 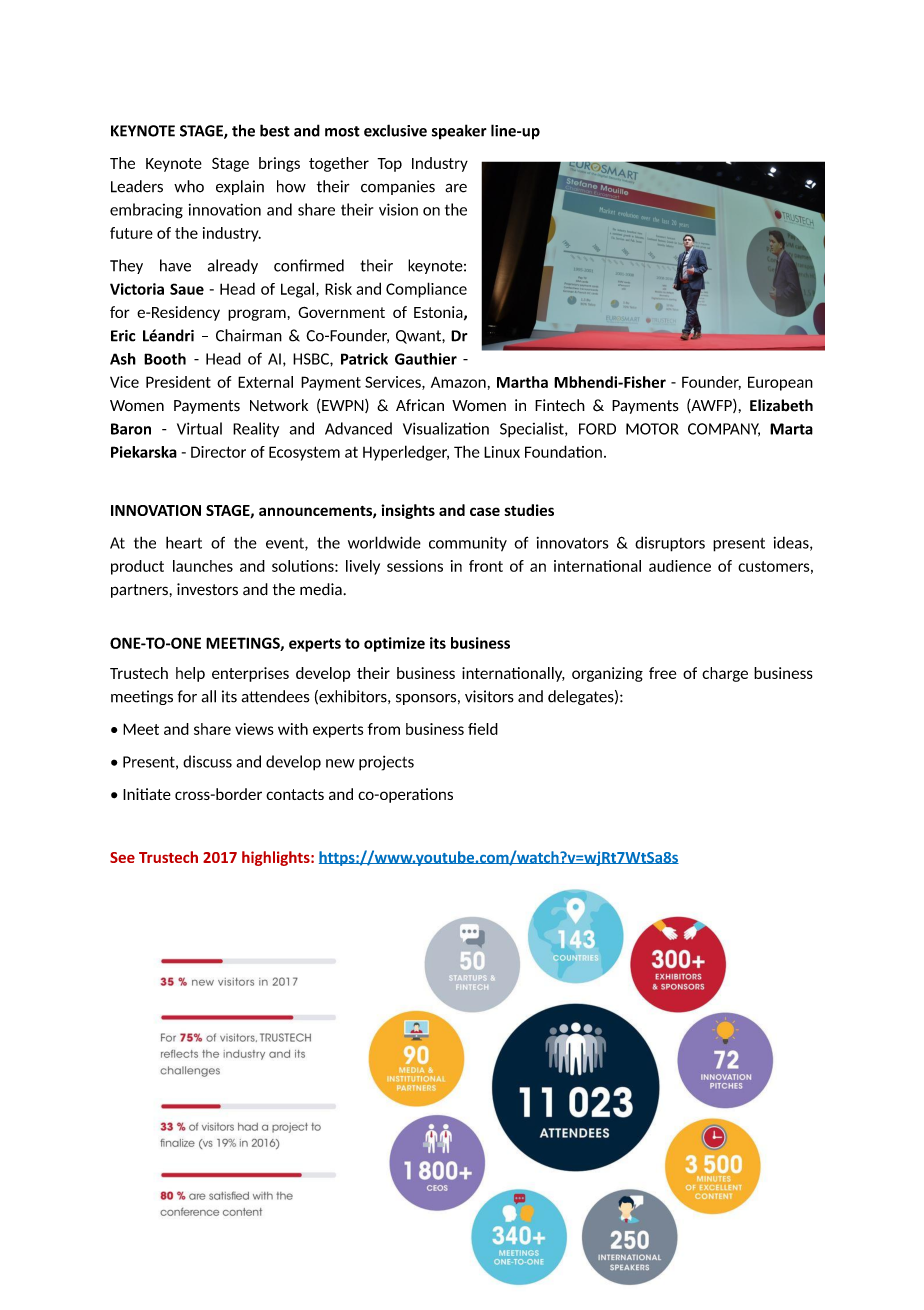 What do you see at coordinates (670, 544) in the page?
I see `disruptors` at bounding box center [670, 544].
